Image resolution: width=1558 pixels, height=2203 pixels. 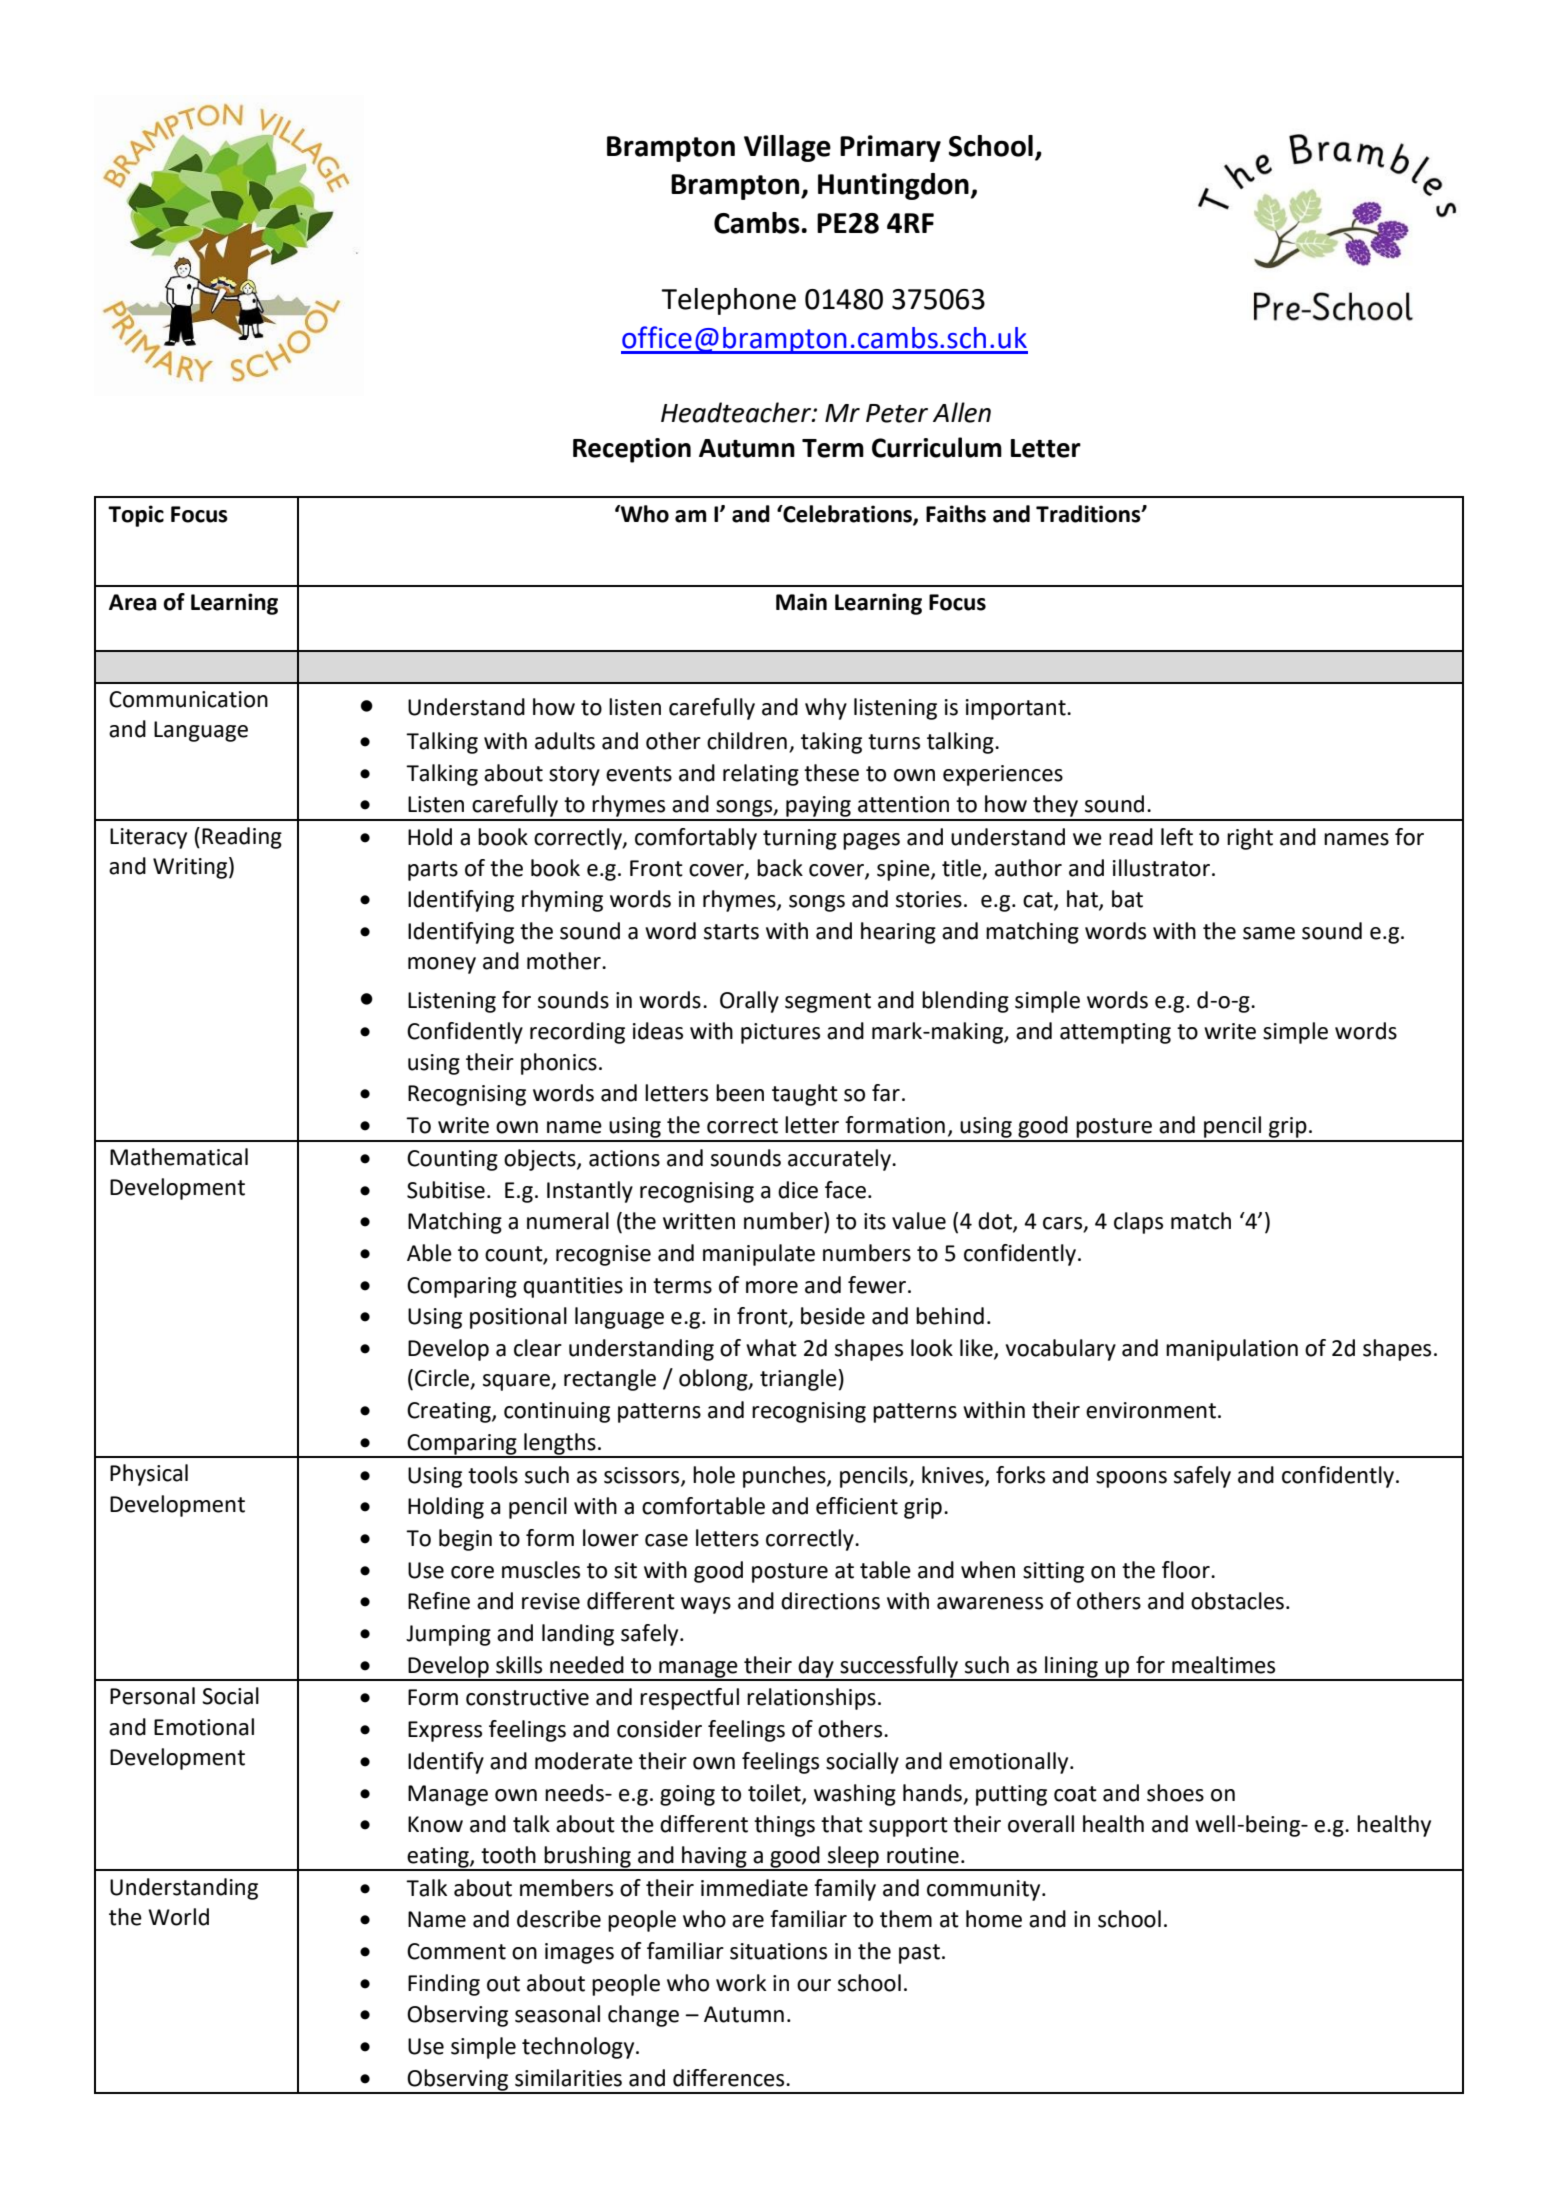 What do you see at coordinates (148, 838) in the document?
I see `Literacy` at bounding box center [148, 838].
